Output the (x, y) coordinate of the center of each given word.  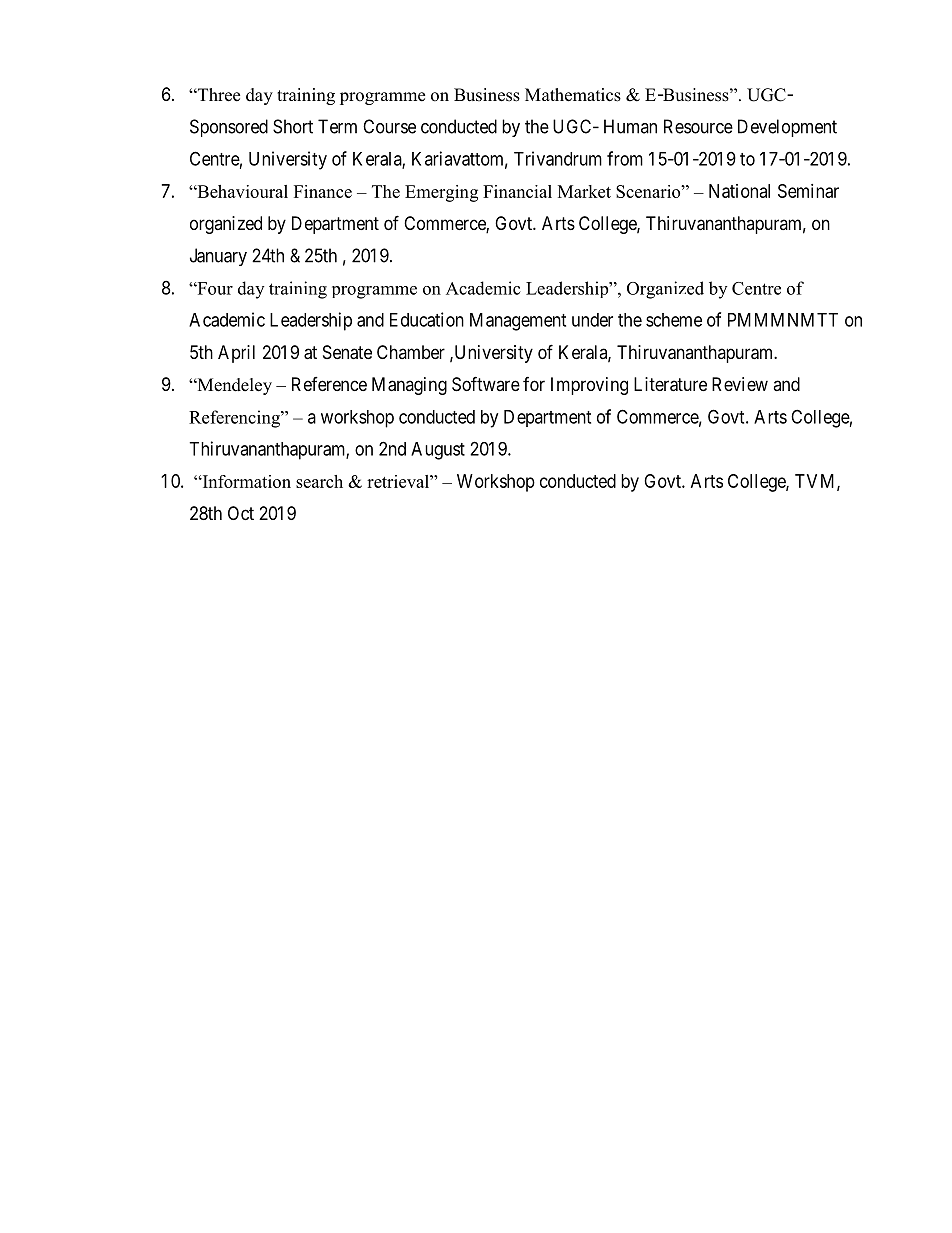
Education (427, 319)
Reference (329, 384)
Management (518, 322)
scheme (674, 320)
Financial (517, 191)
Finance (323, 191)
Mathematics (573, 95)
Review (740, 384)
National (739, 191)
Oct (241, 513)
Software (486, 384)
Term (337, 126)
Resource (698, 126)
